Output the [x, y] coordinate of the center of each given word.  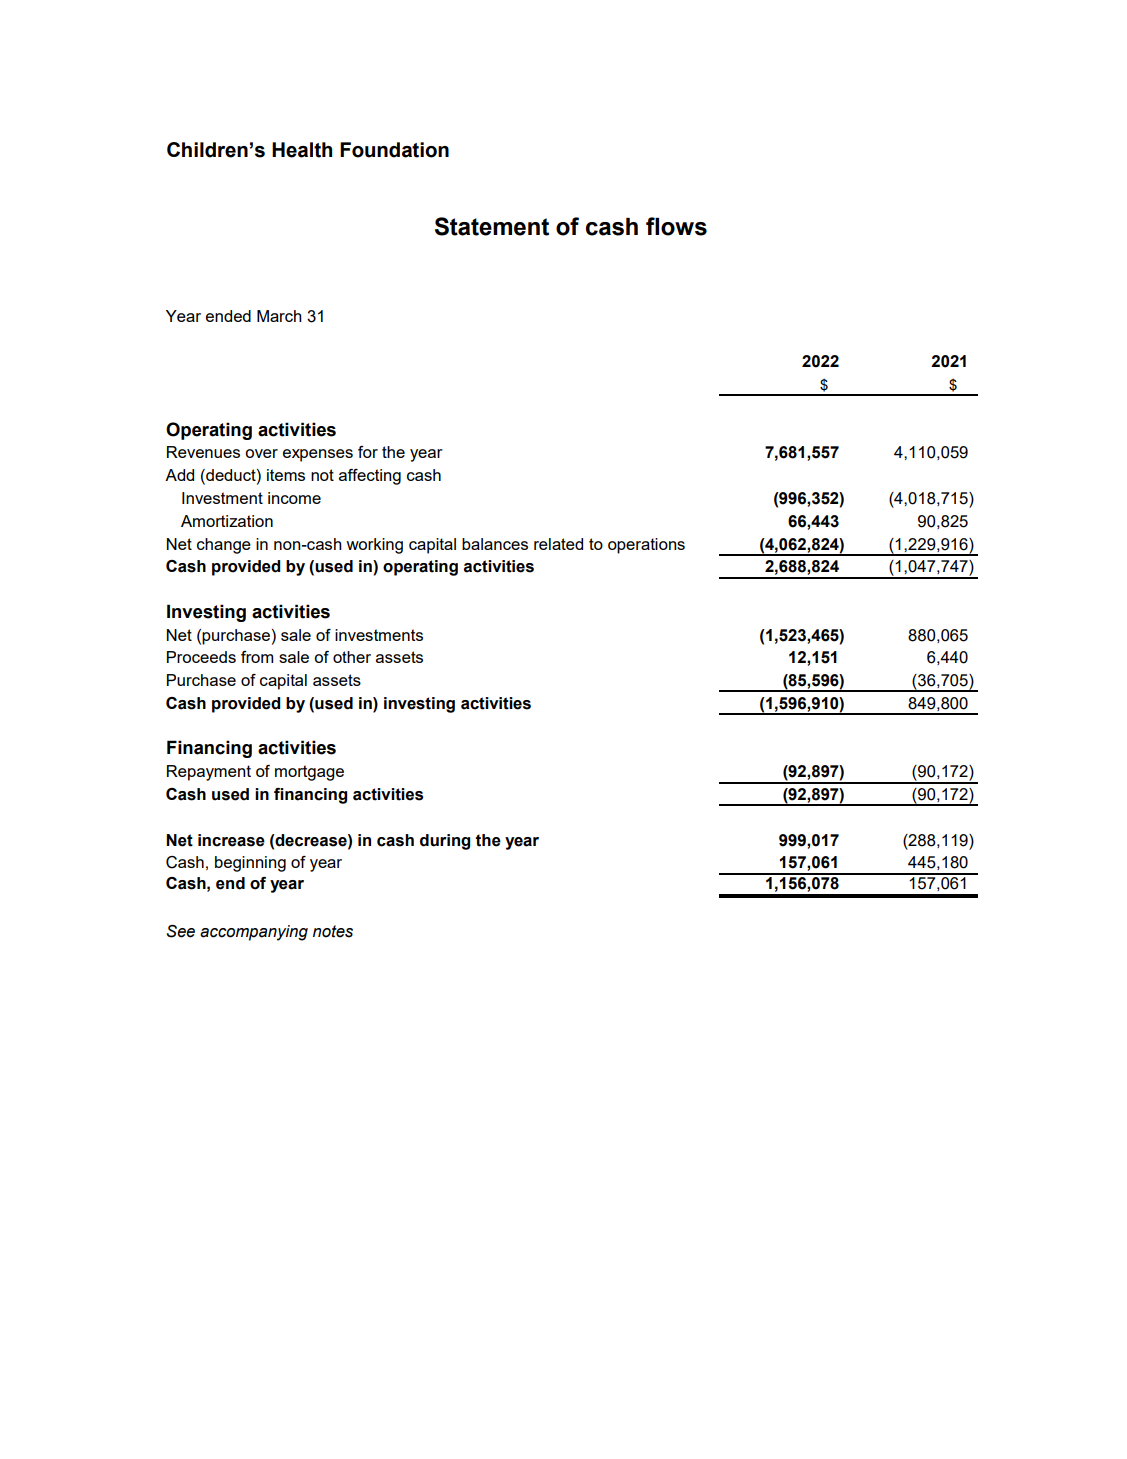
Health [302, 150]
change [224, 546]
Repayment [209, 773]
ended [228, 316]
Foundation [394, 150]
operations [646, 546]
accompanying [254, 933]
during [445, 842]
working [374, 546]
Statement [492, 226]
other [352, 657]
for [368, 452]
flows [676, 226]
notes [333, 931]
